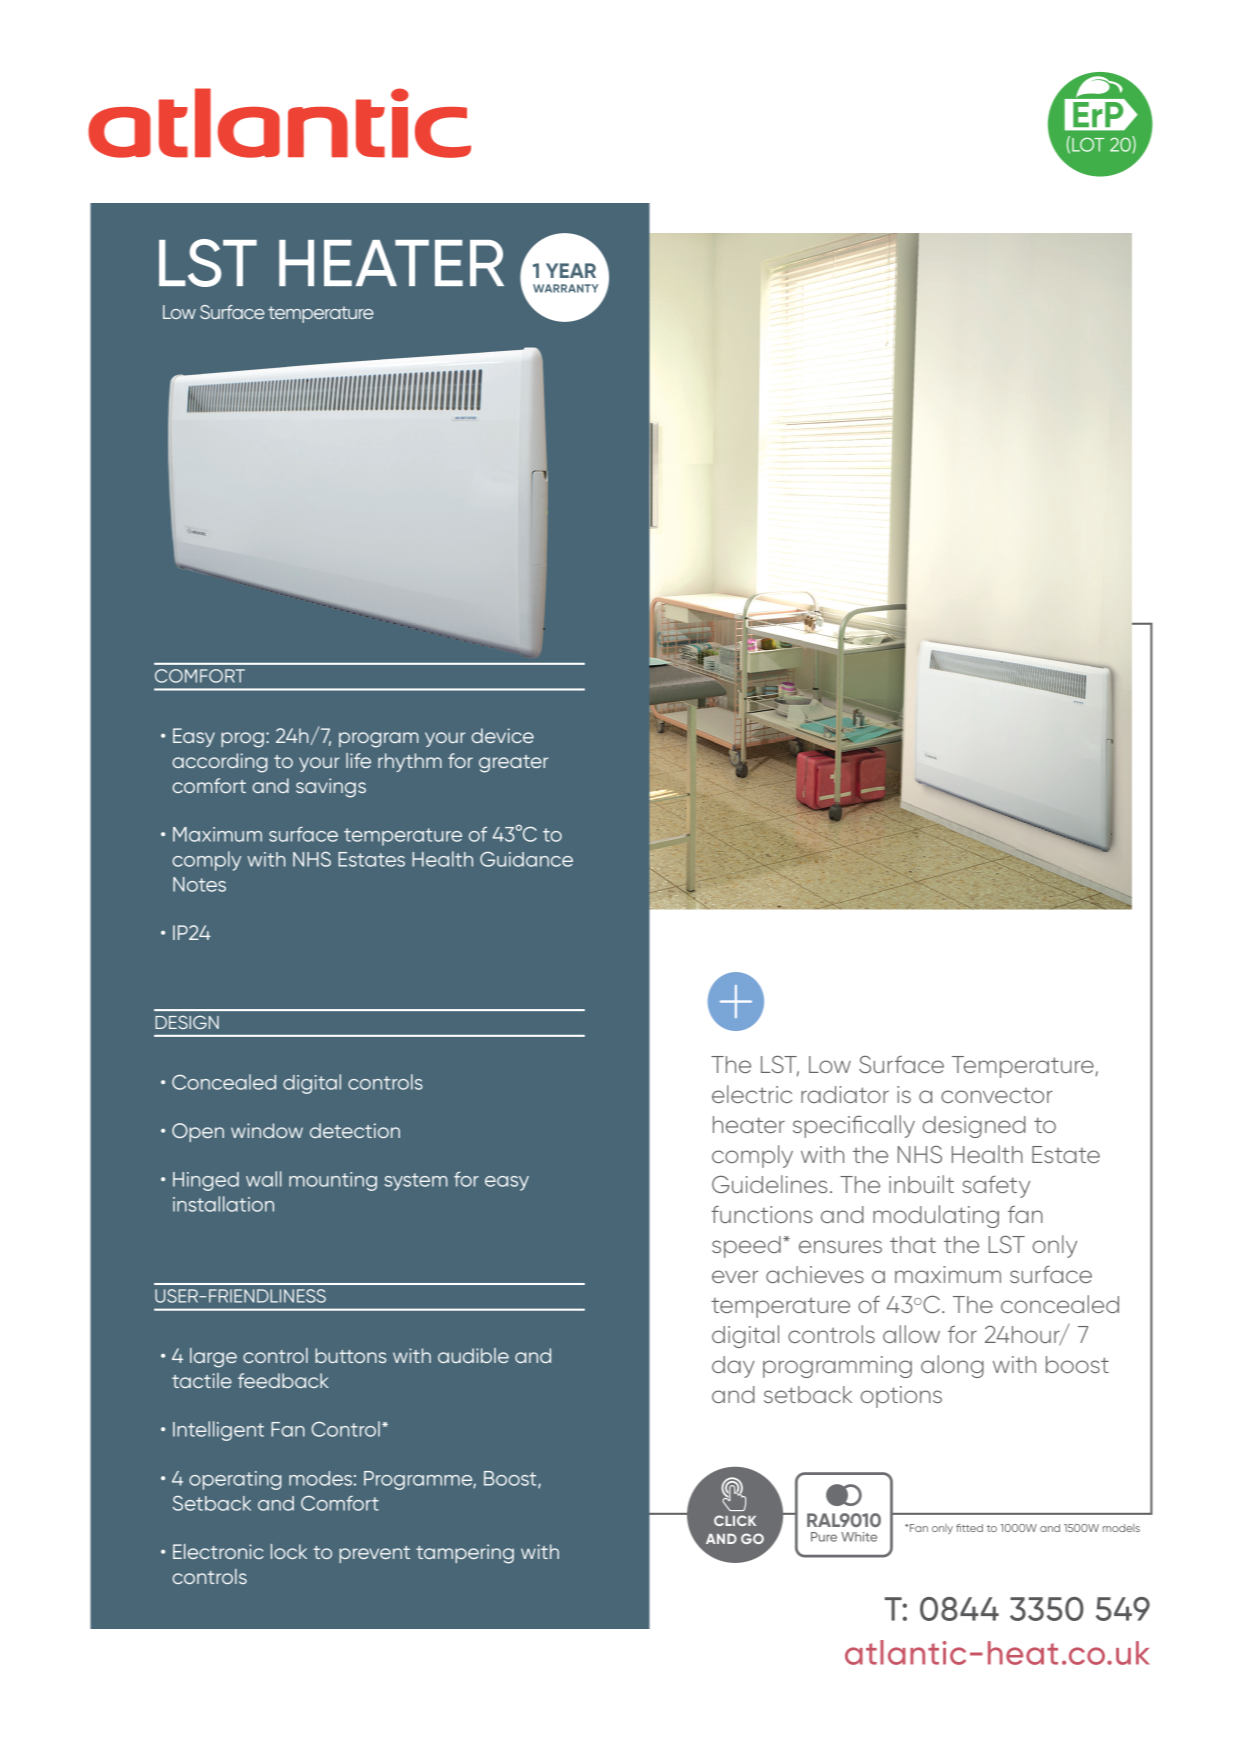 The width and height of the screenshot is (1239, 1753). What do you see at coordinates (752, 1094) in the screenshot?
I see `electric` at bounding box center [752, 1094].
